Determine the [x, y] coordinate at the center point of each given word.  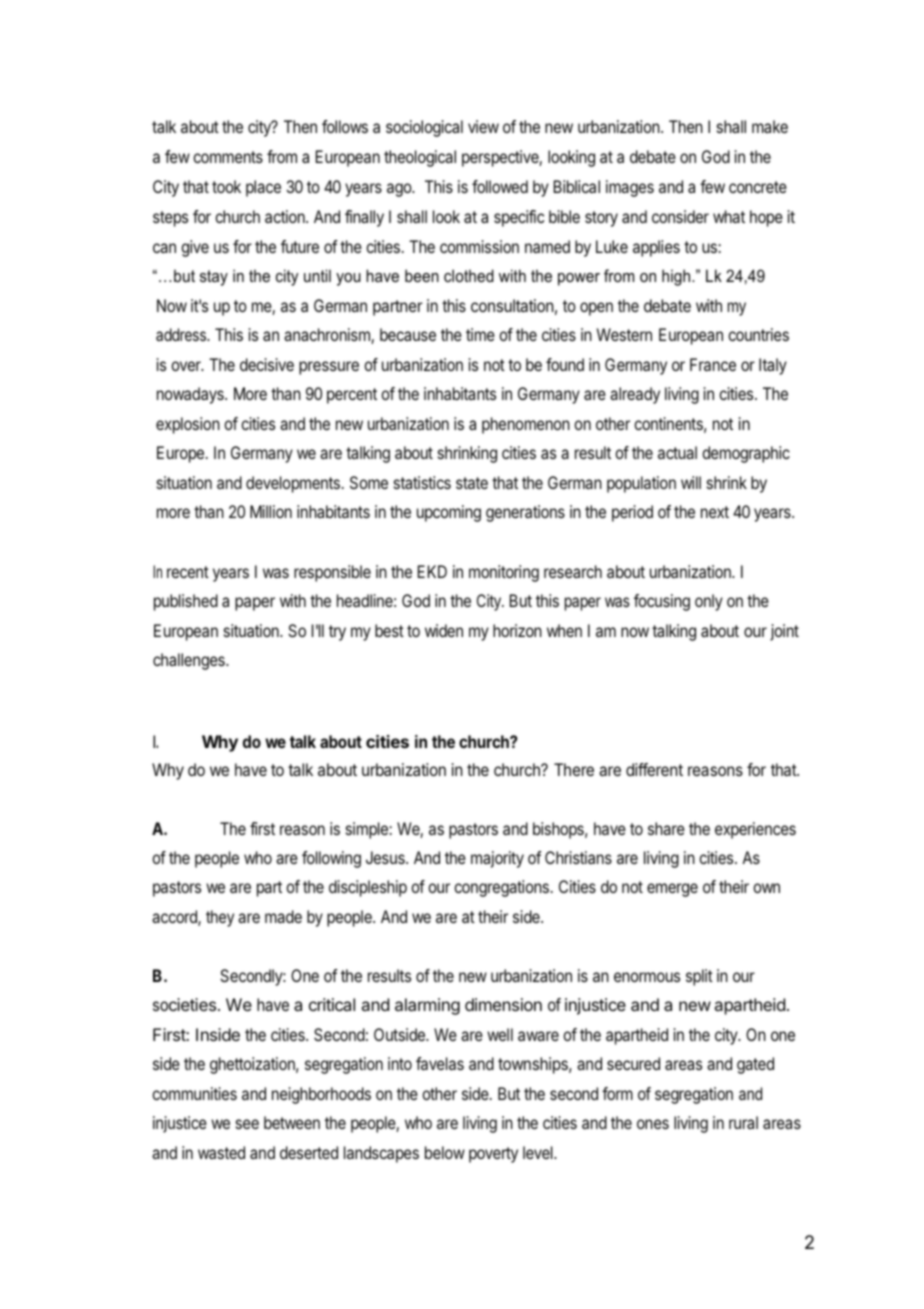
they [220, 918]
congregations [501, 888]
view [483, 126]
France [713, 364]
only [709, 602]
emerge [672, 890]
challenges [190, 661]
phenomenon [526, 425]
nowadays [191, 395]
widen [444, 630]
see [247, 1124]
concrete [758, 187]
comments [228, 157]
